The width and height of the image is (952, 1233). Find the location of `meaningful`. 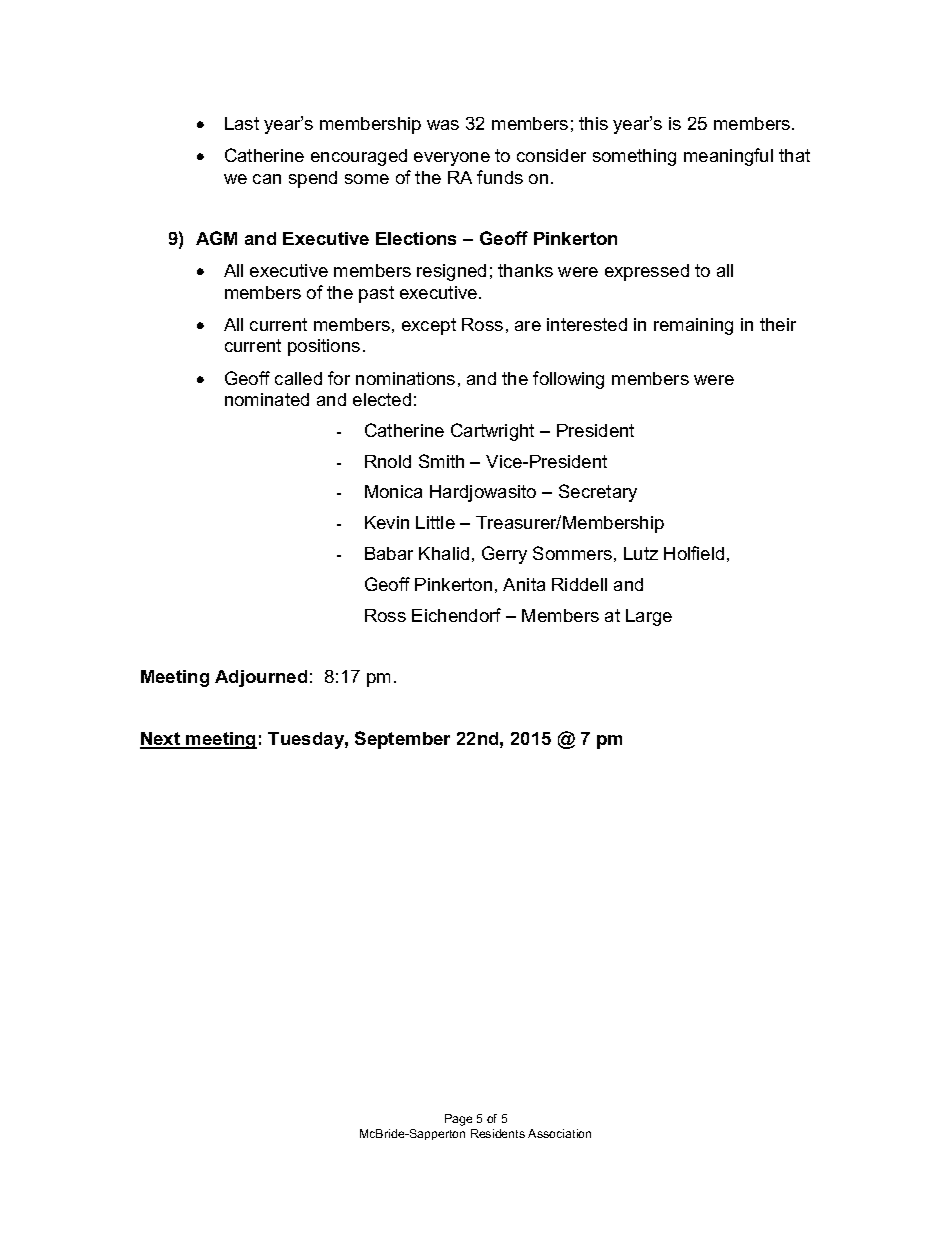

meaningful is located at coordinates (728, 157).
